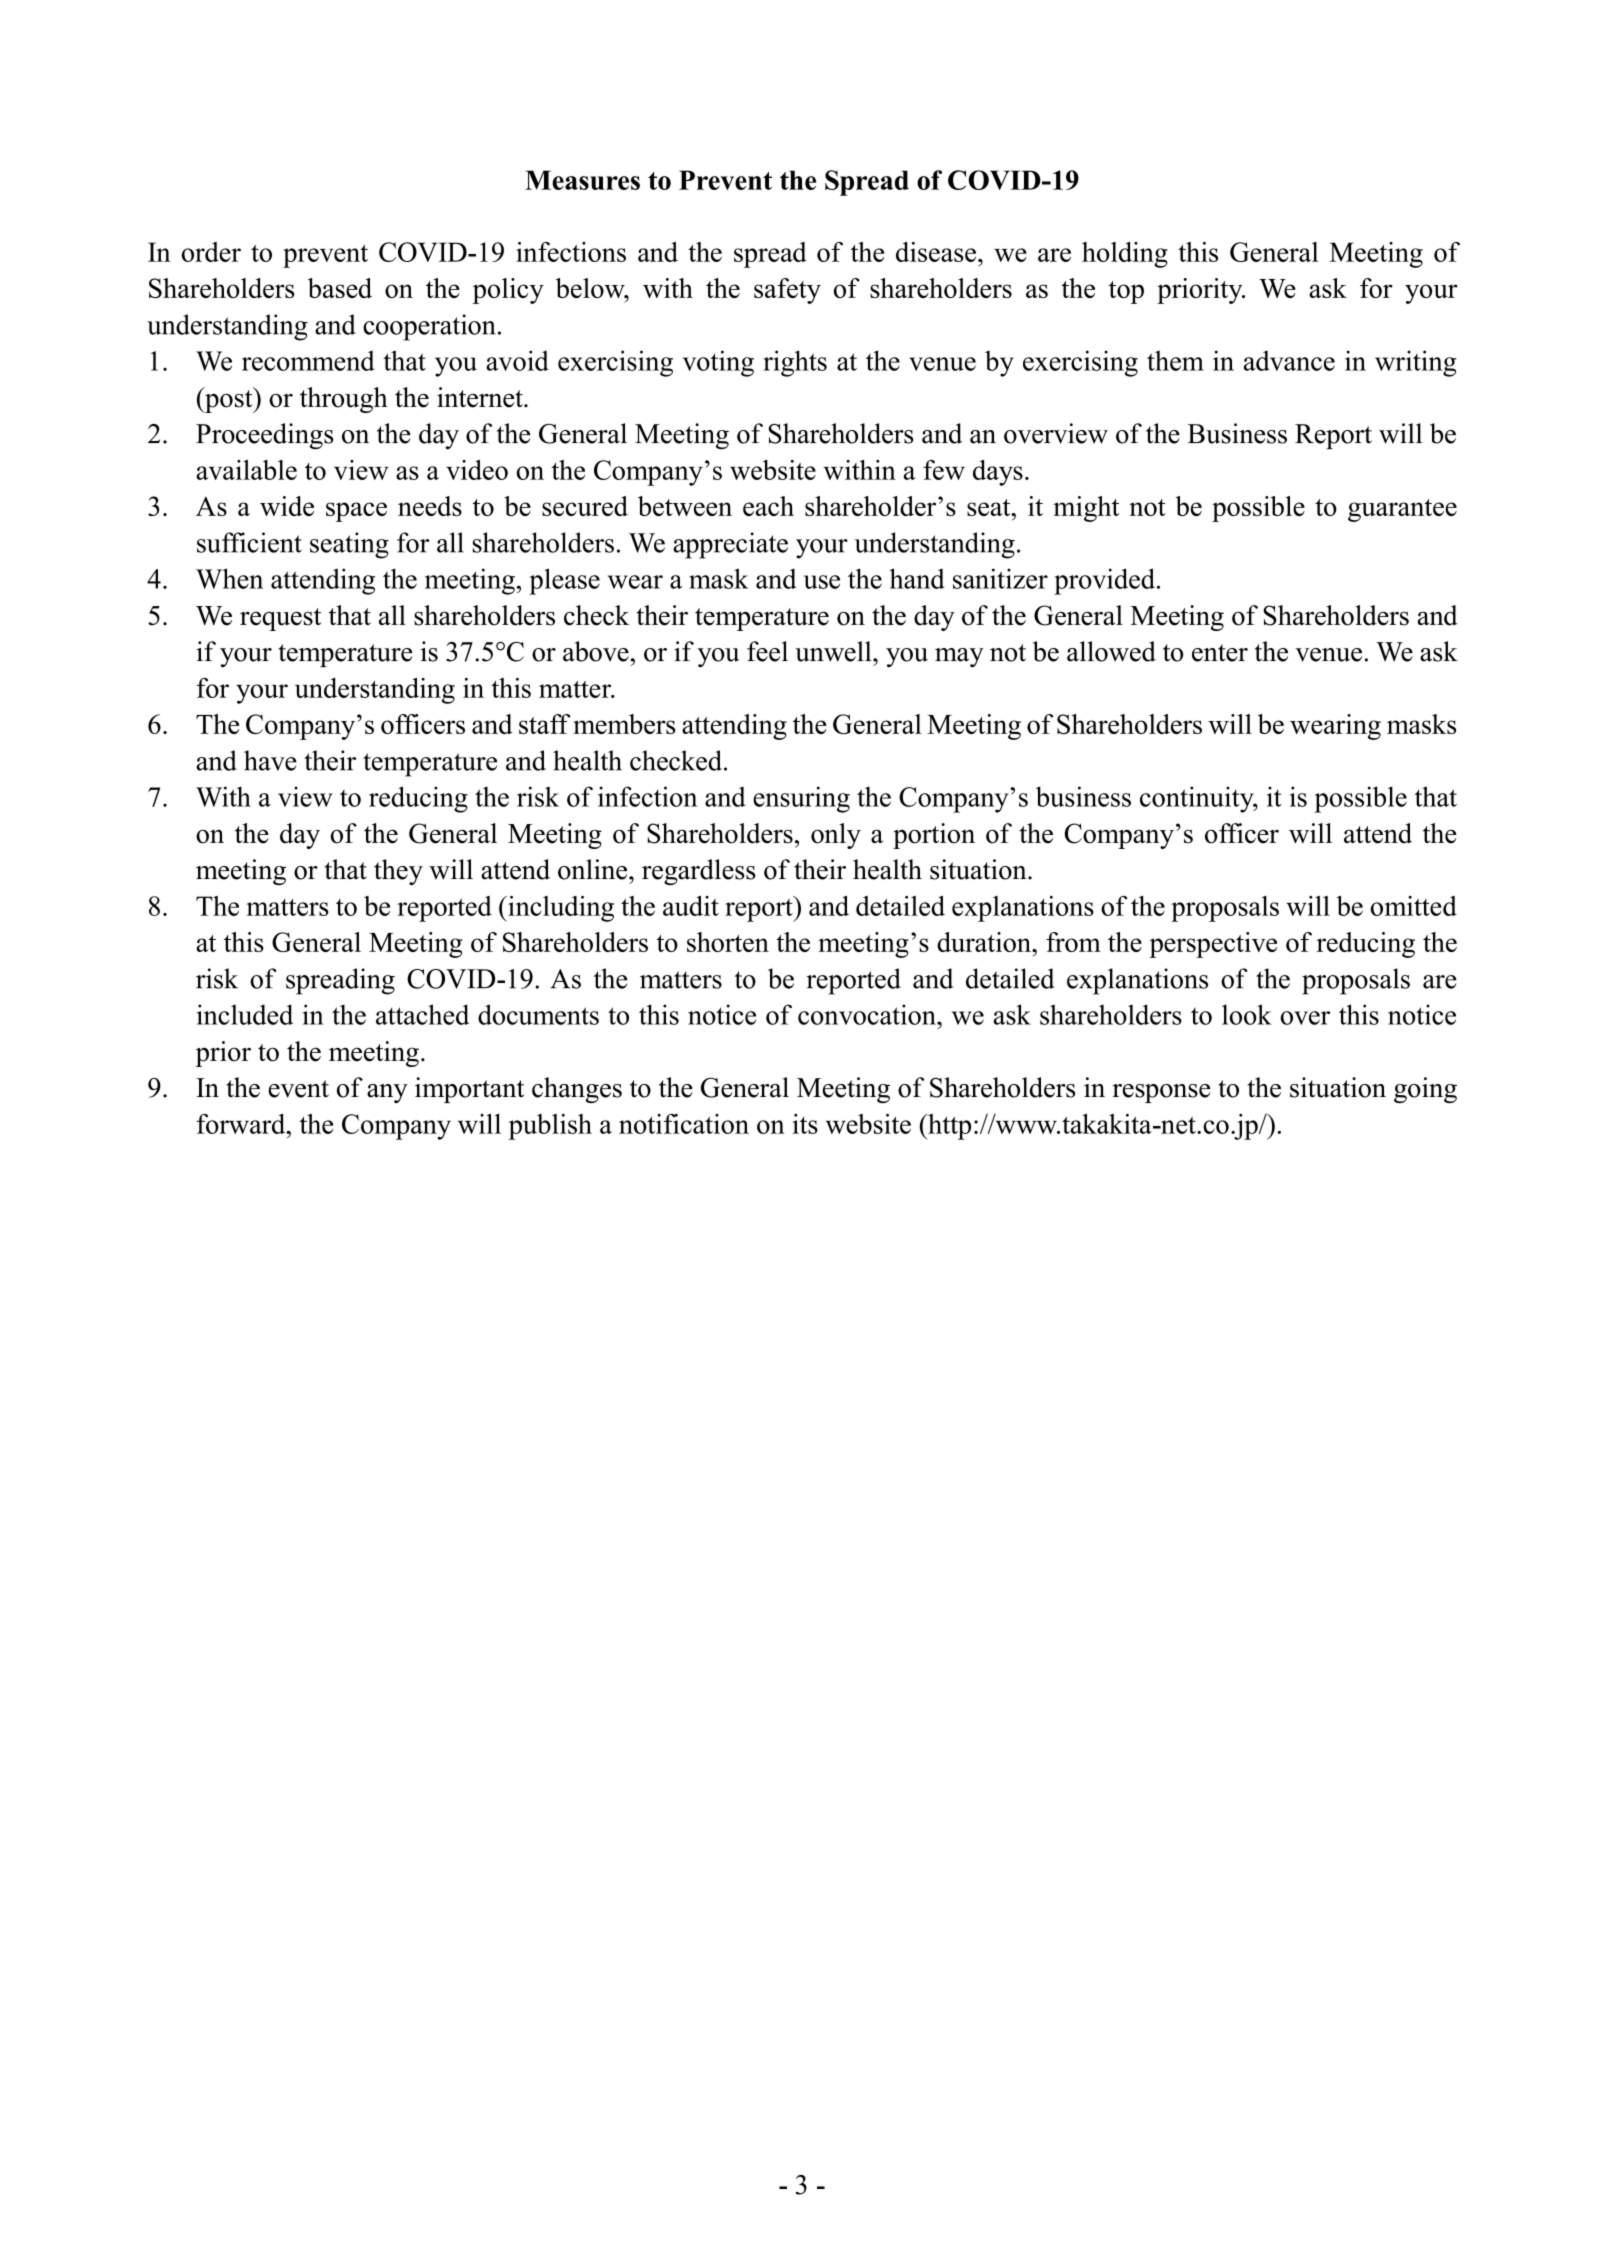 The width and height of the screenshot is (1602, 2266). I want to click on response, so click(1161, 1093).
